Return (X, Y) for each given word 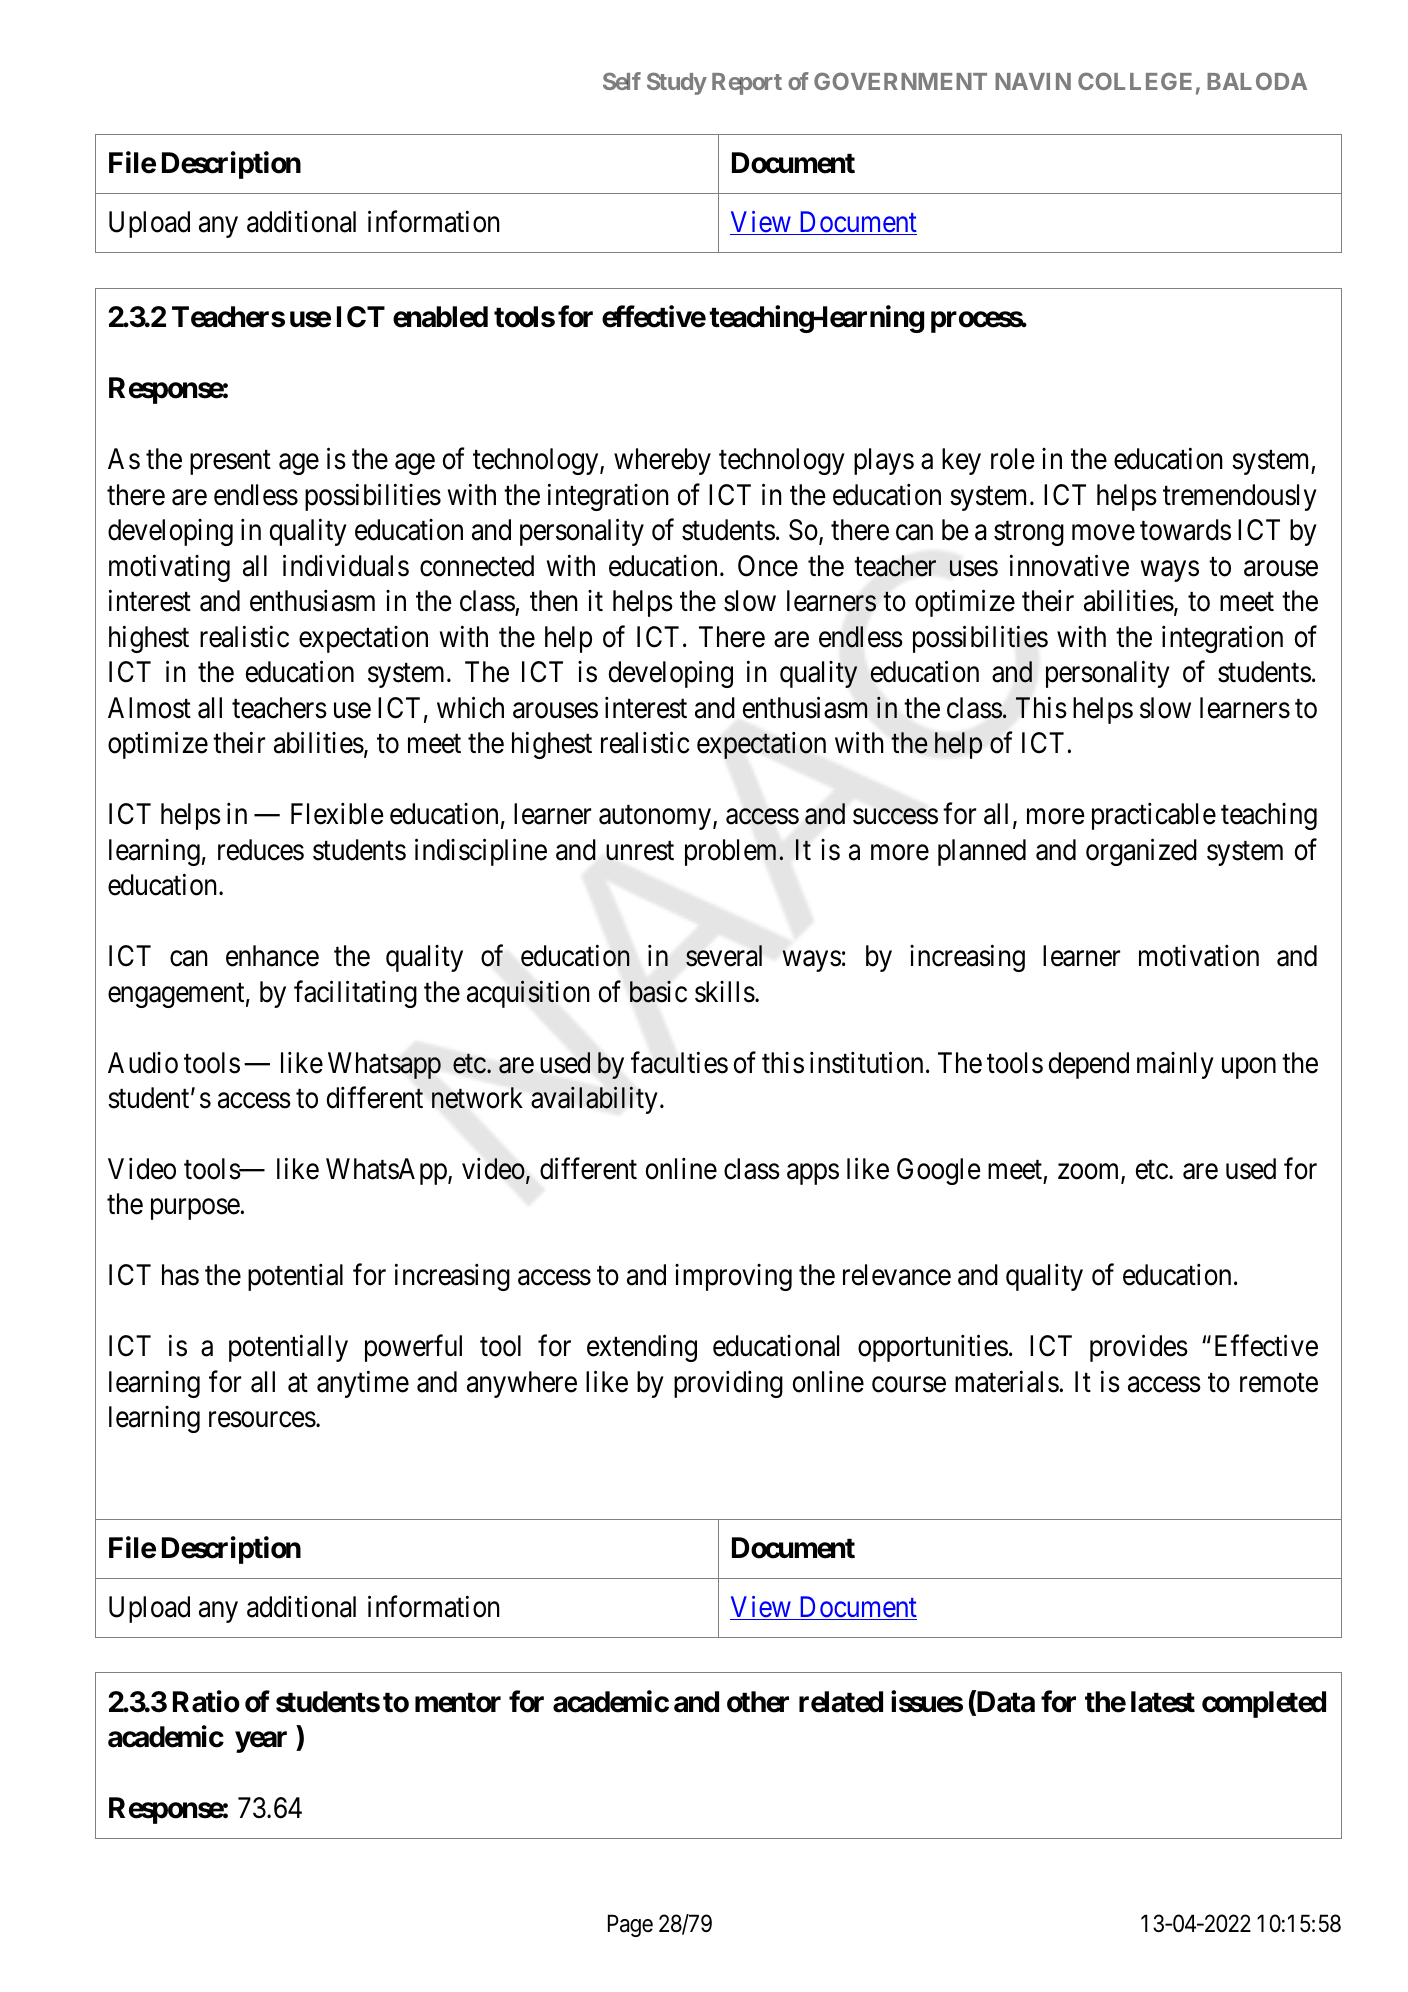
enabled (440, 317)
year (261, 1742)
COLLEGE (1135, 81)
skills (725, 992)
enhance (272, 956)
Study (677, 83)
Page (630, 1926)
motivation (1199, 956)
